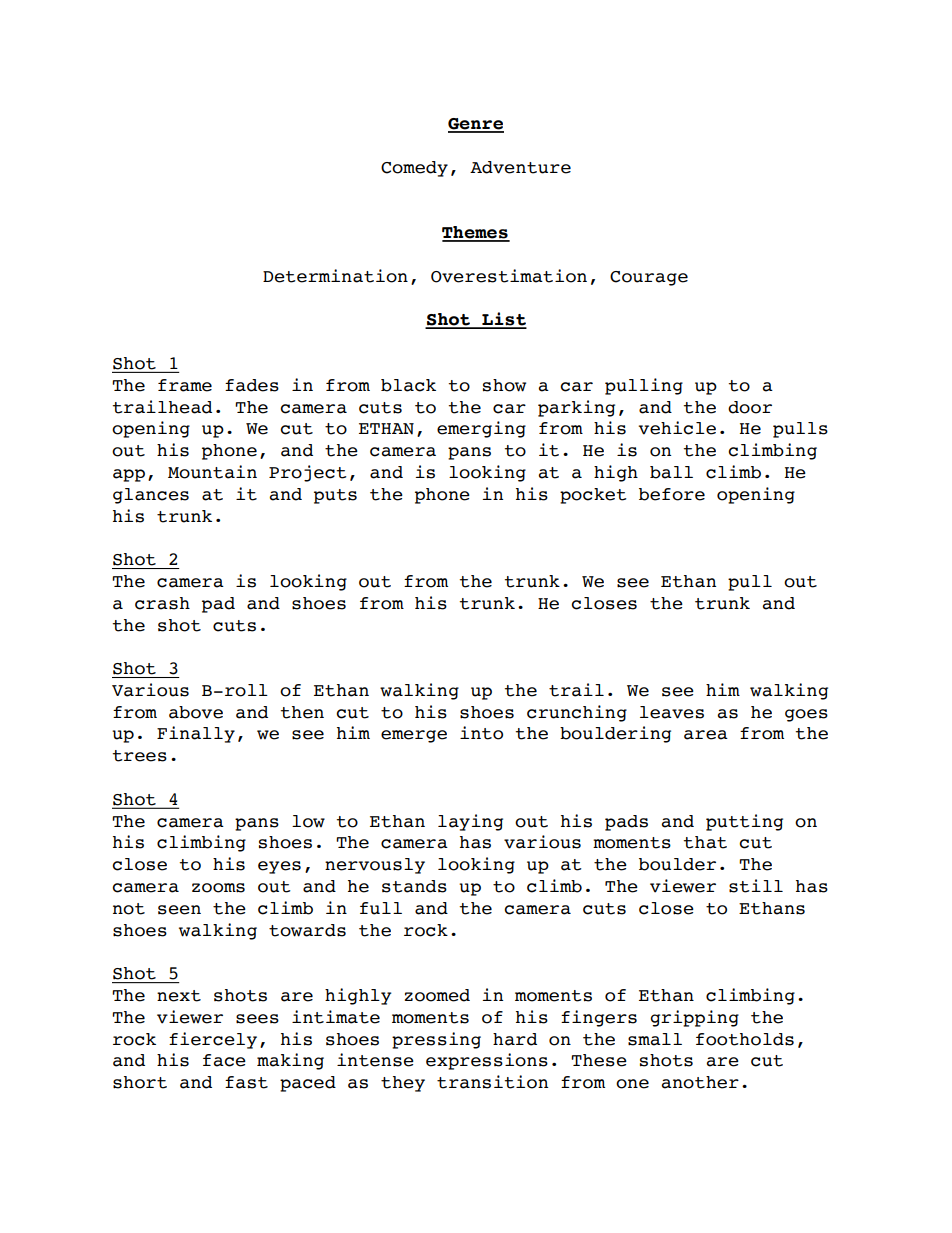 The height and width of the image is (1233, 952). I want to click on Comedy, so click(414, 169).
